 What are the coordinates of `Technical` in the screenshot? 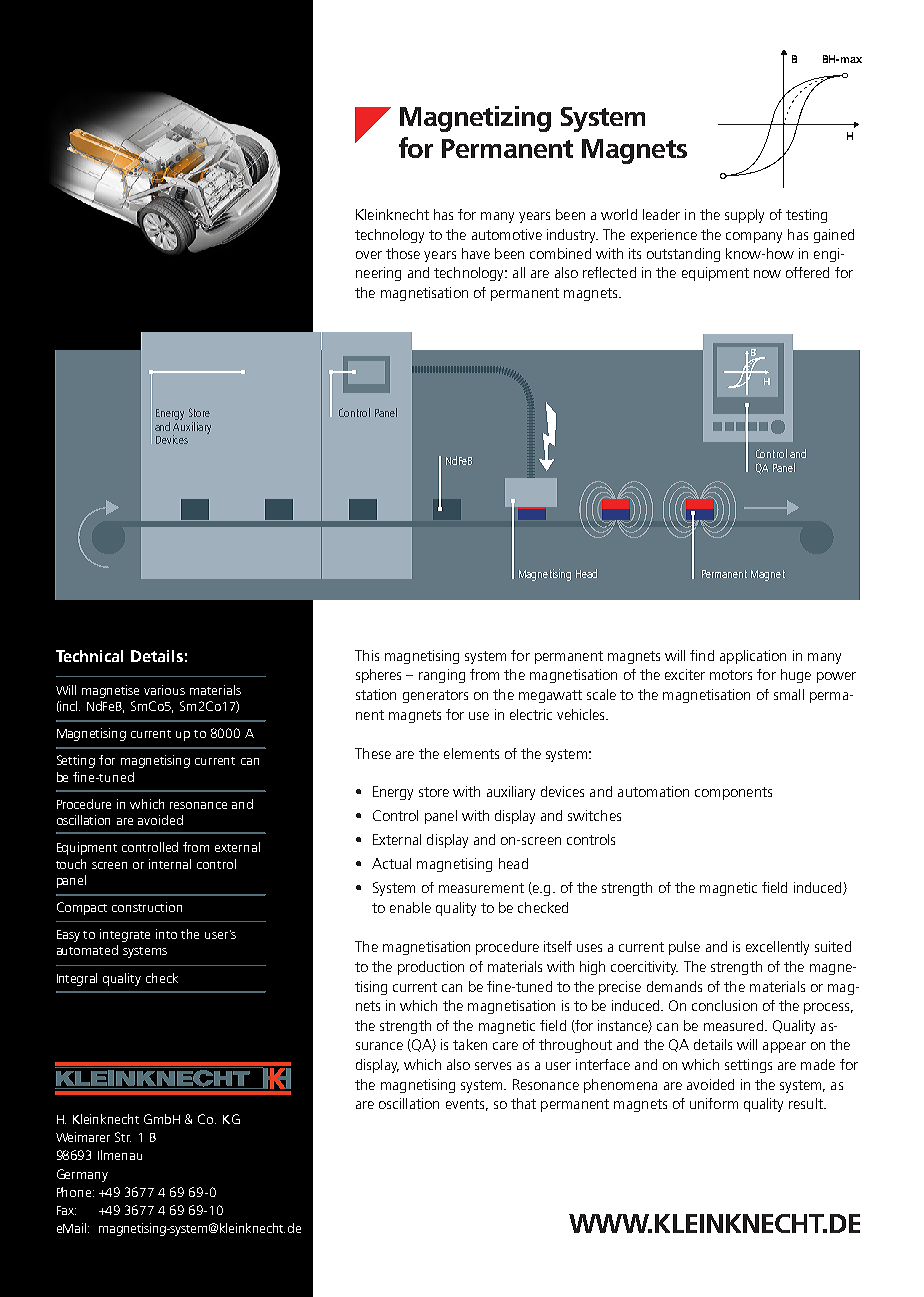 It's located at (89, 656).
